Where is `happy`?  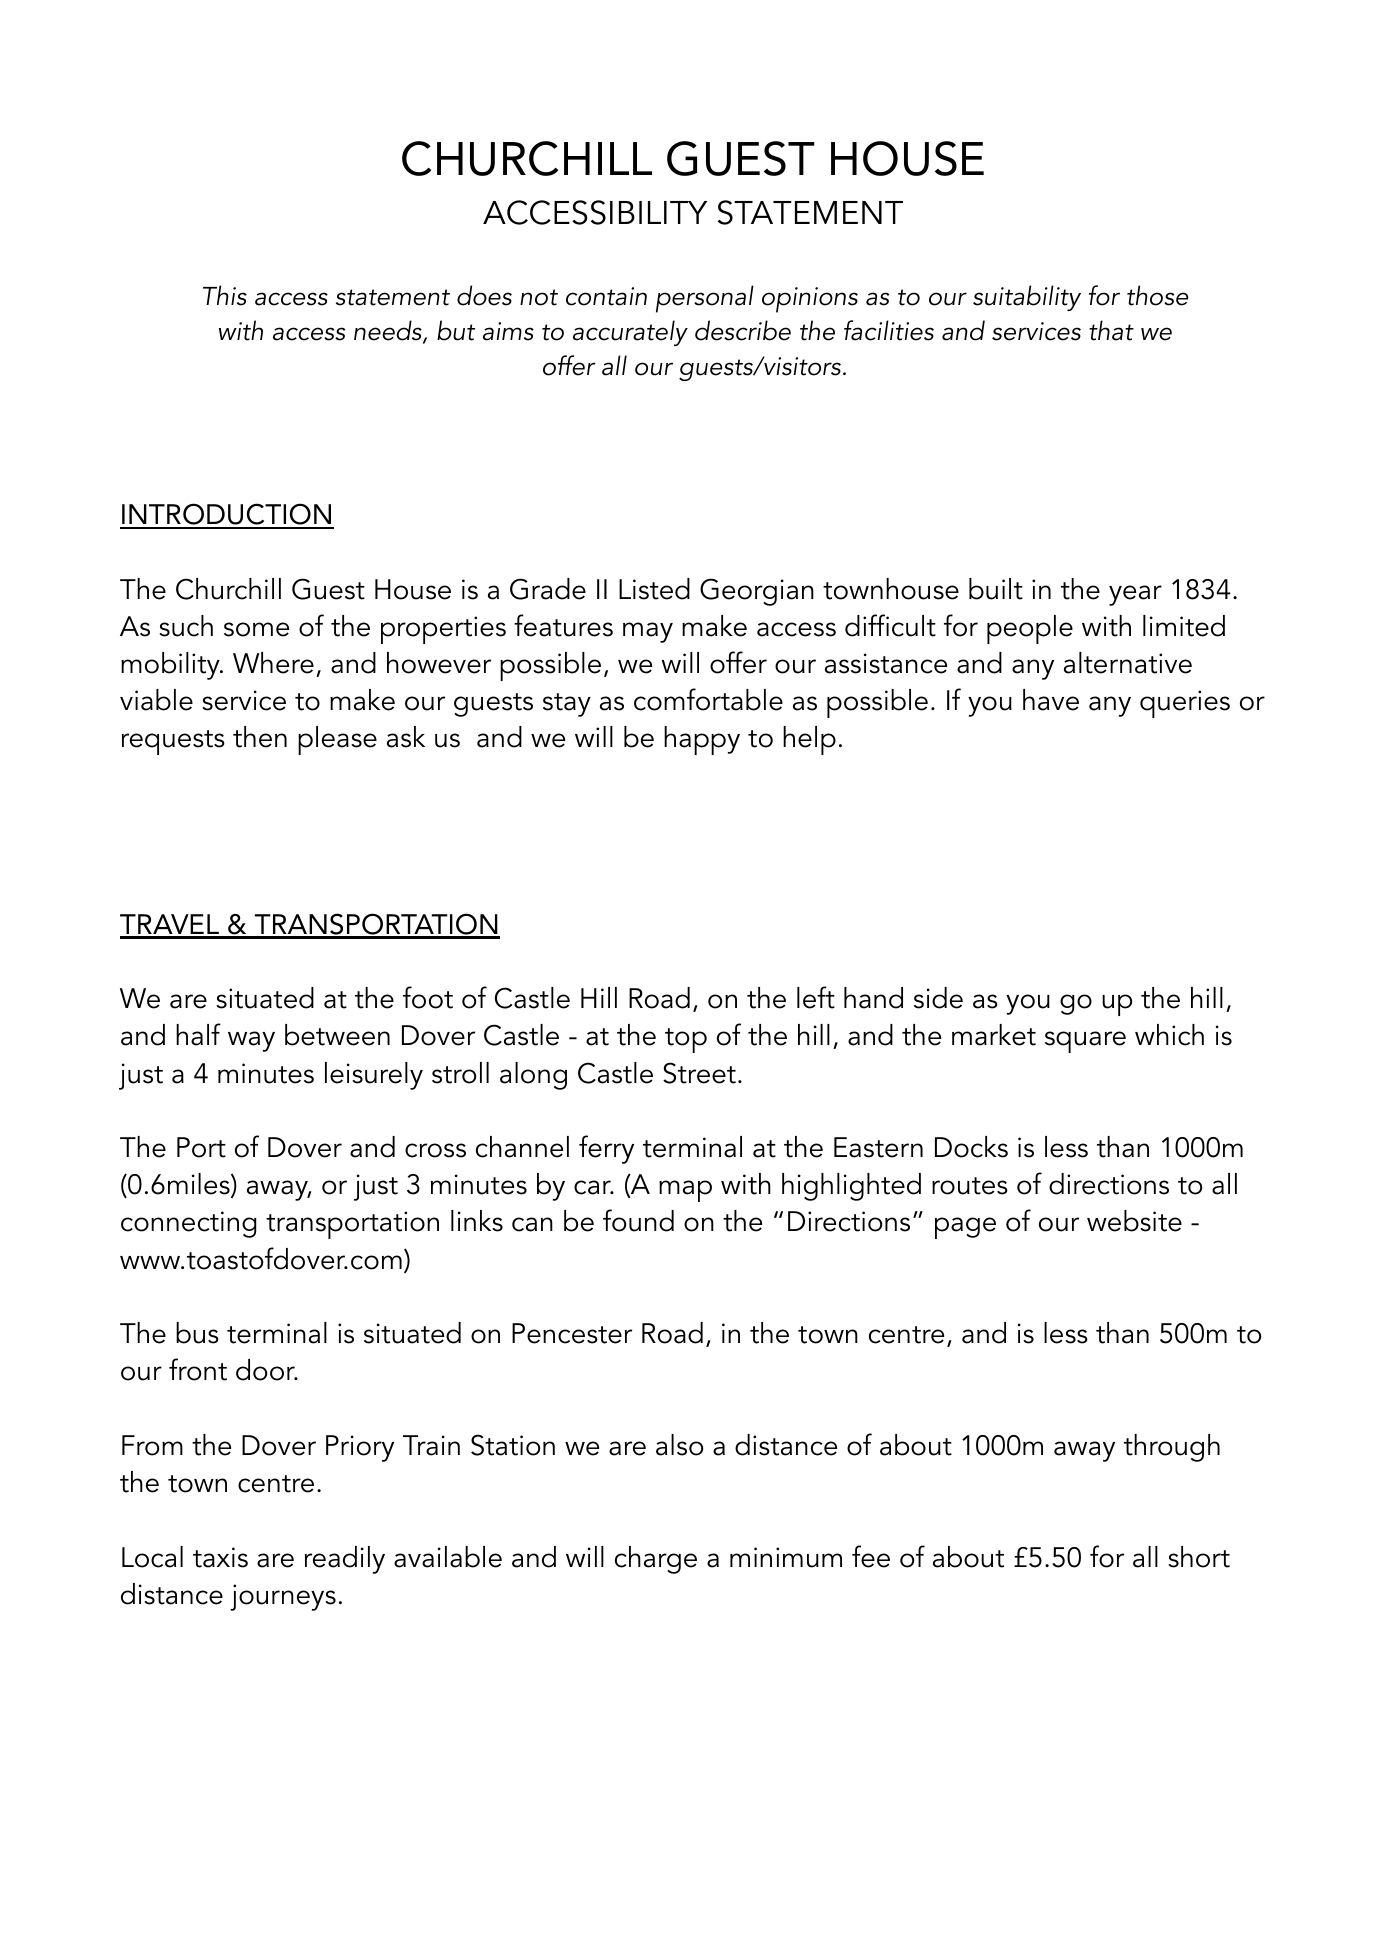 happy is located at coordinates (702, 740).
